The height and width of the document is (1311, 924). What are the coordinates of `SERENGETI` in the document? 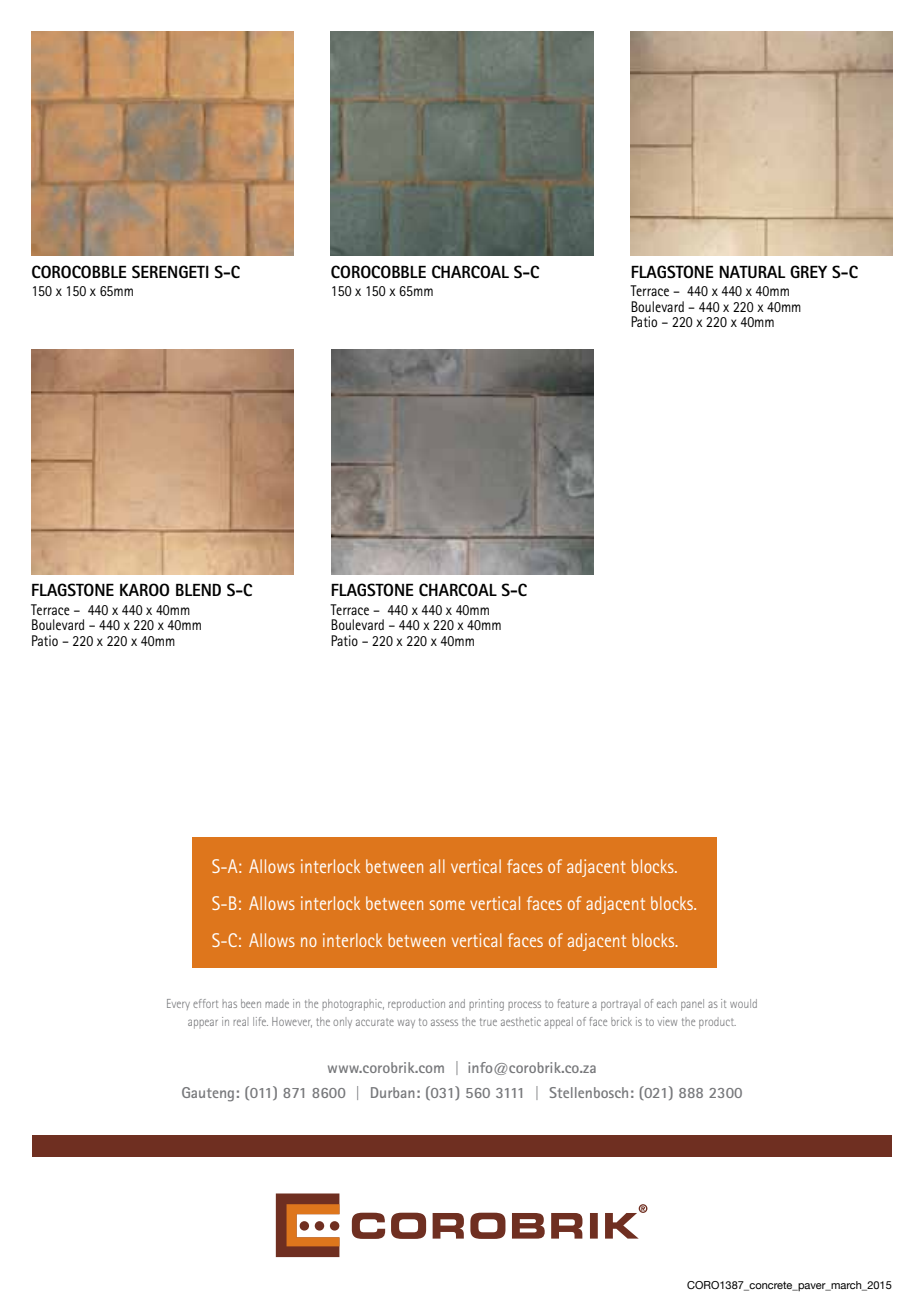 It's located at (170, 271).
